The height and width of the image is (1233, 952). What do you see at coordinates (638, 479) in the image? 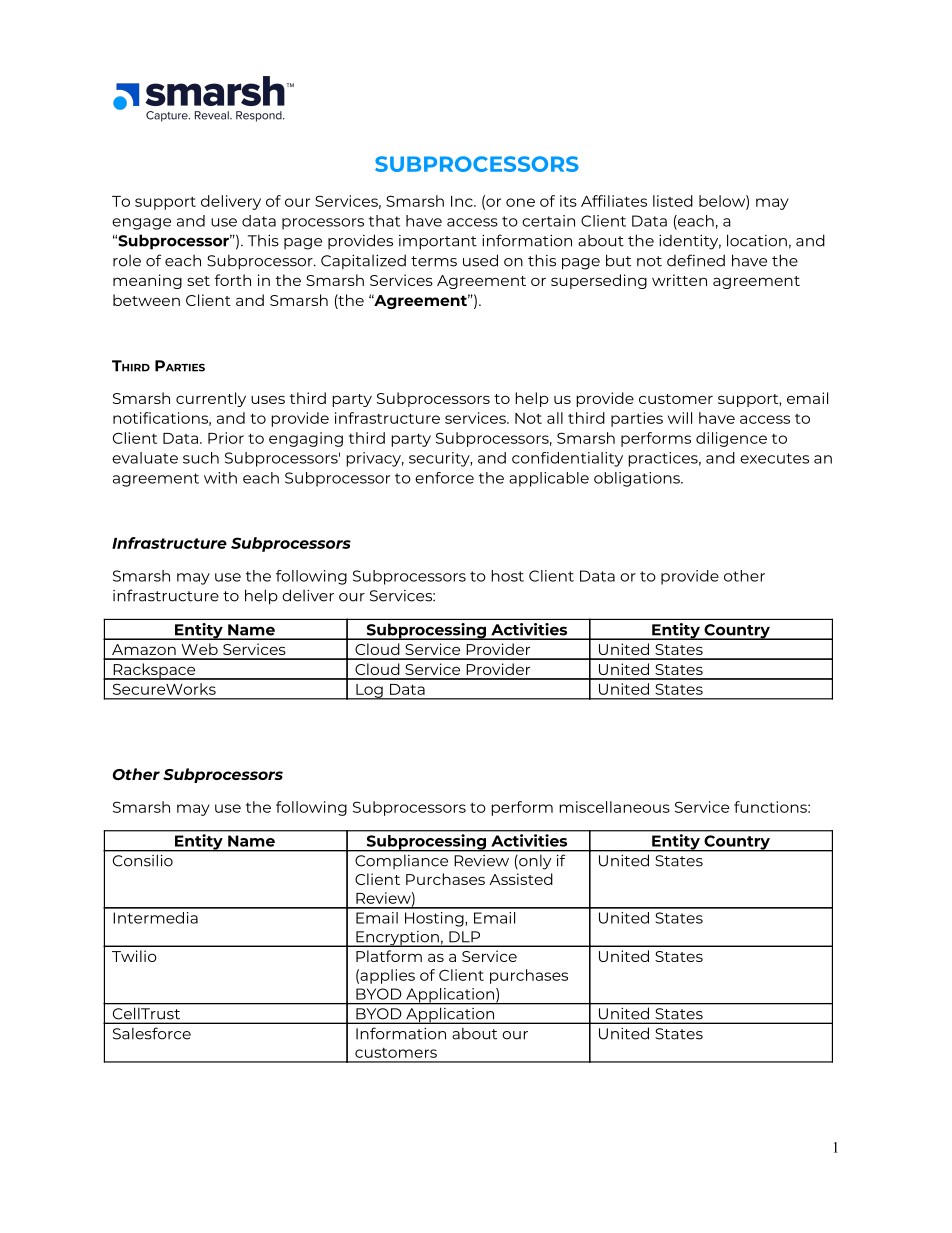
I see `obligations` at bounding box center [638, 479].
